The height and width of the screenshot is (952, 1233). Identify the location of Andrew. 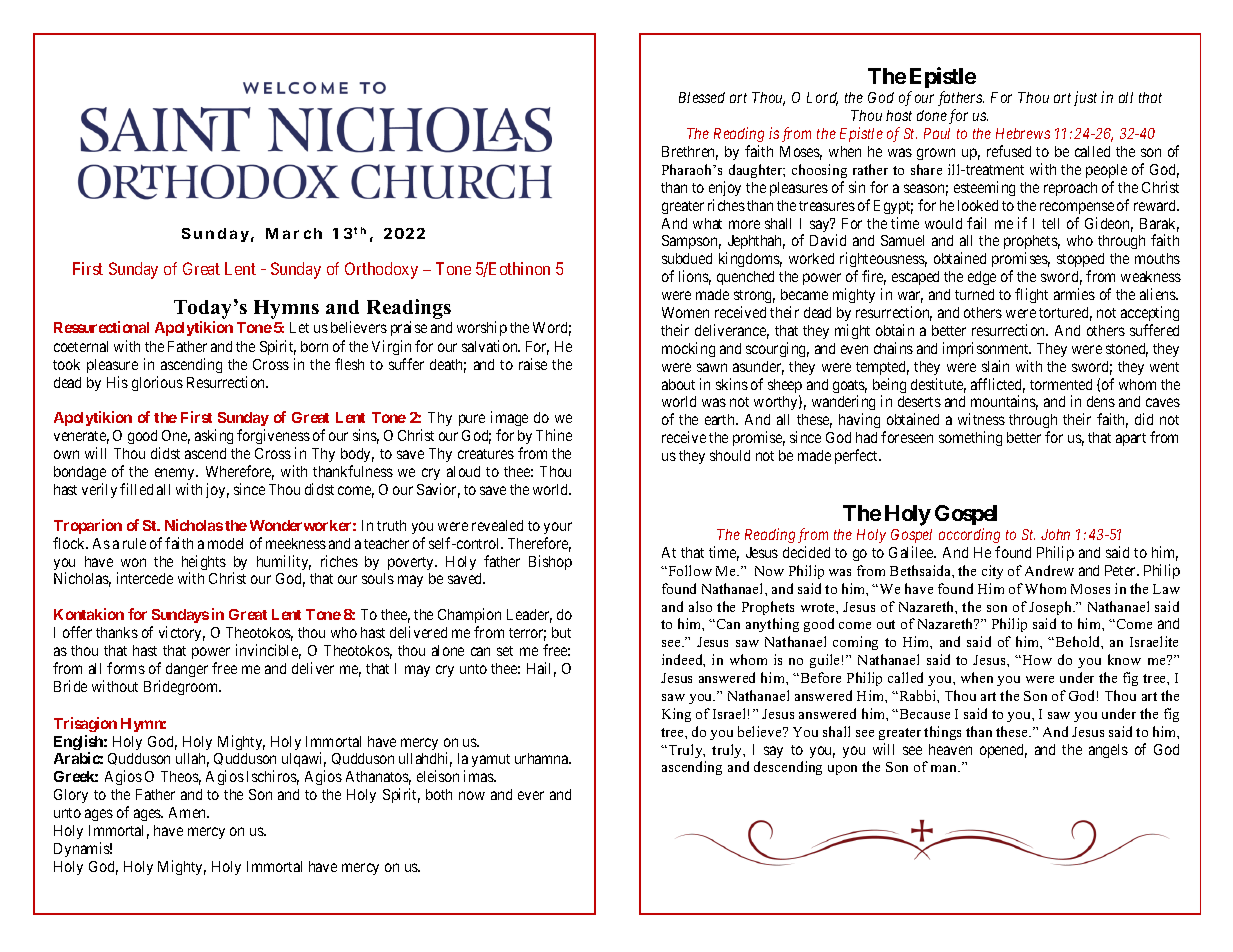
(1049, 570).
